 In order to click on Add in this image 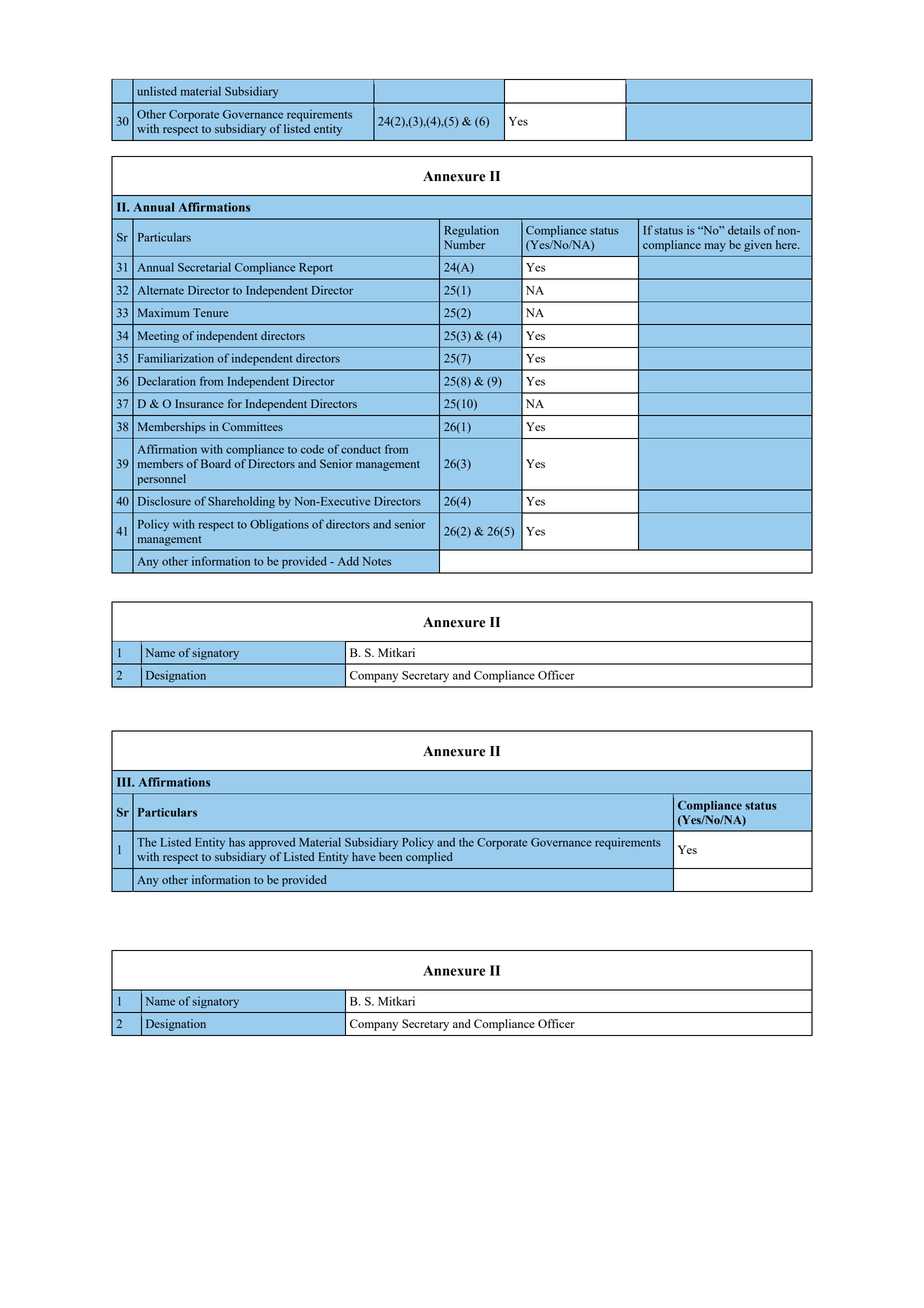, I will do `click(348, 561)`.
